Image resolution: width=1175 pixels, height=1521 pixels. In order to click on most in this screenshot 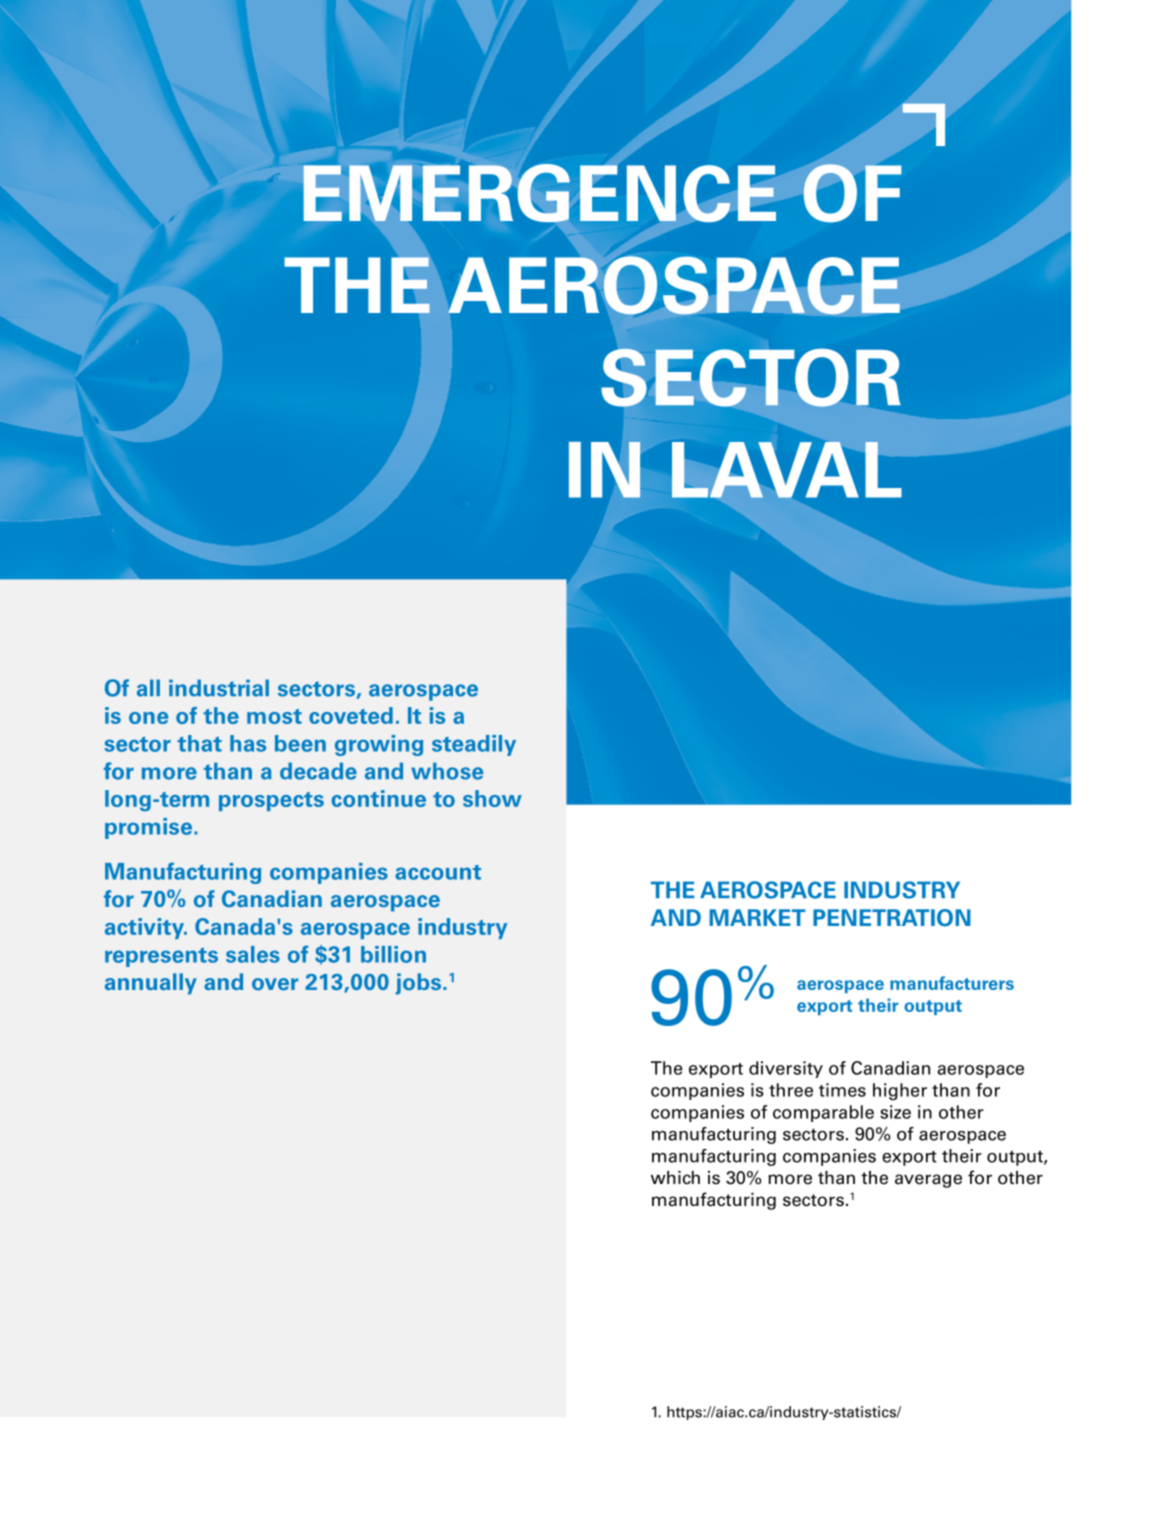, I will do `click(274, 716)`.
